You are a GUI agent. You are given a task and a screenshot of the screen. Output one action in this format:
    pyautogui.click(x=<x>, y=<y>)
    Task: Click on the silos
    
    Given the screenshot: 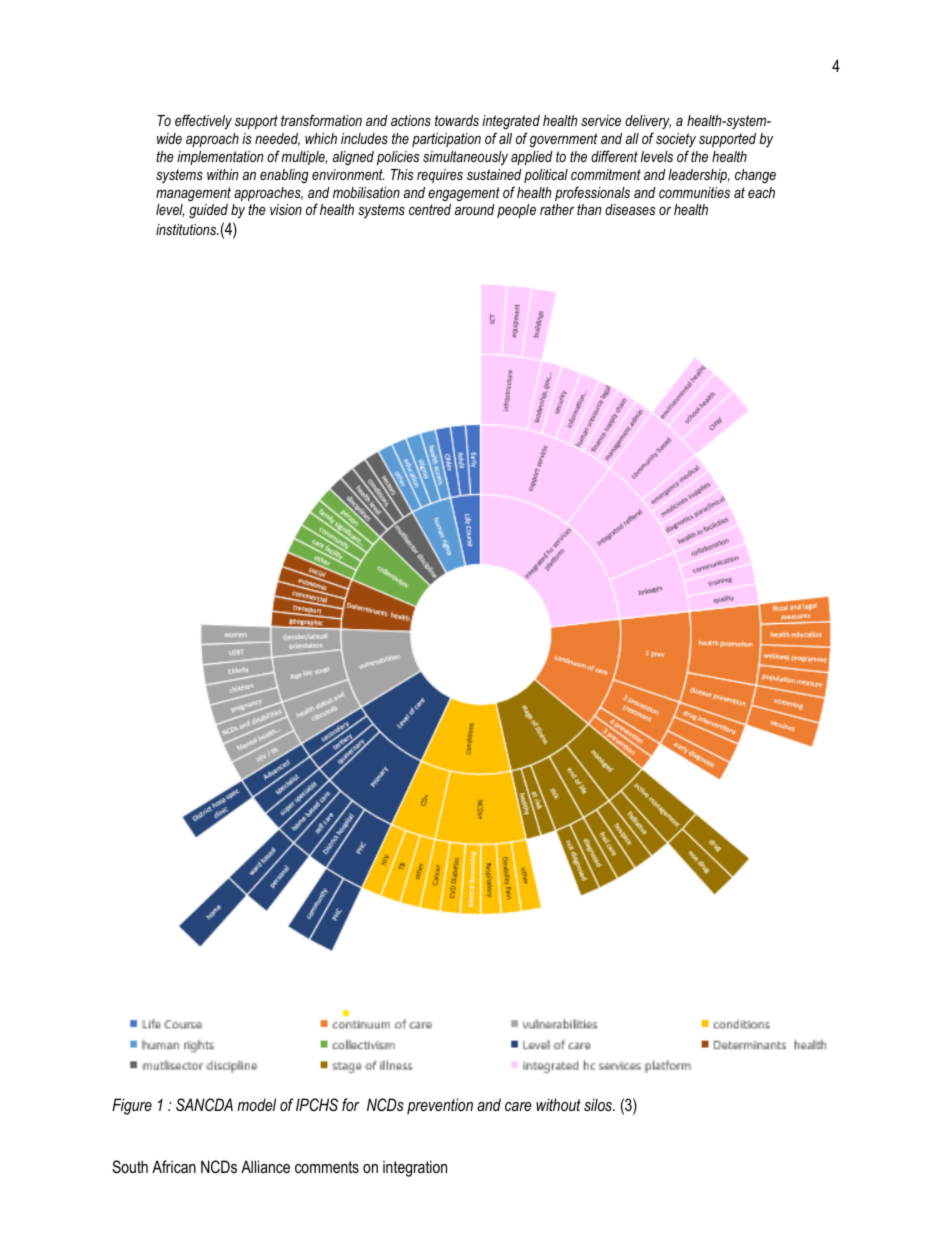 What is the action you would take?
    pyautogui.click(x=599, y=1104)
